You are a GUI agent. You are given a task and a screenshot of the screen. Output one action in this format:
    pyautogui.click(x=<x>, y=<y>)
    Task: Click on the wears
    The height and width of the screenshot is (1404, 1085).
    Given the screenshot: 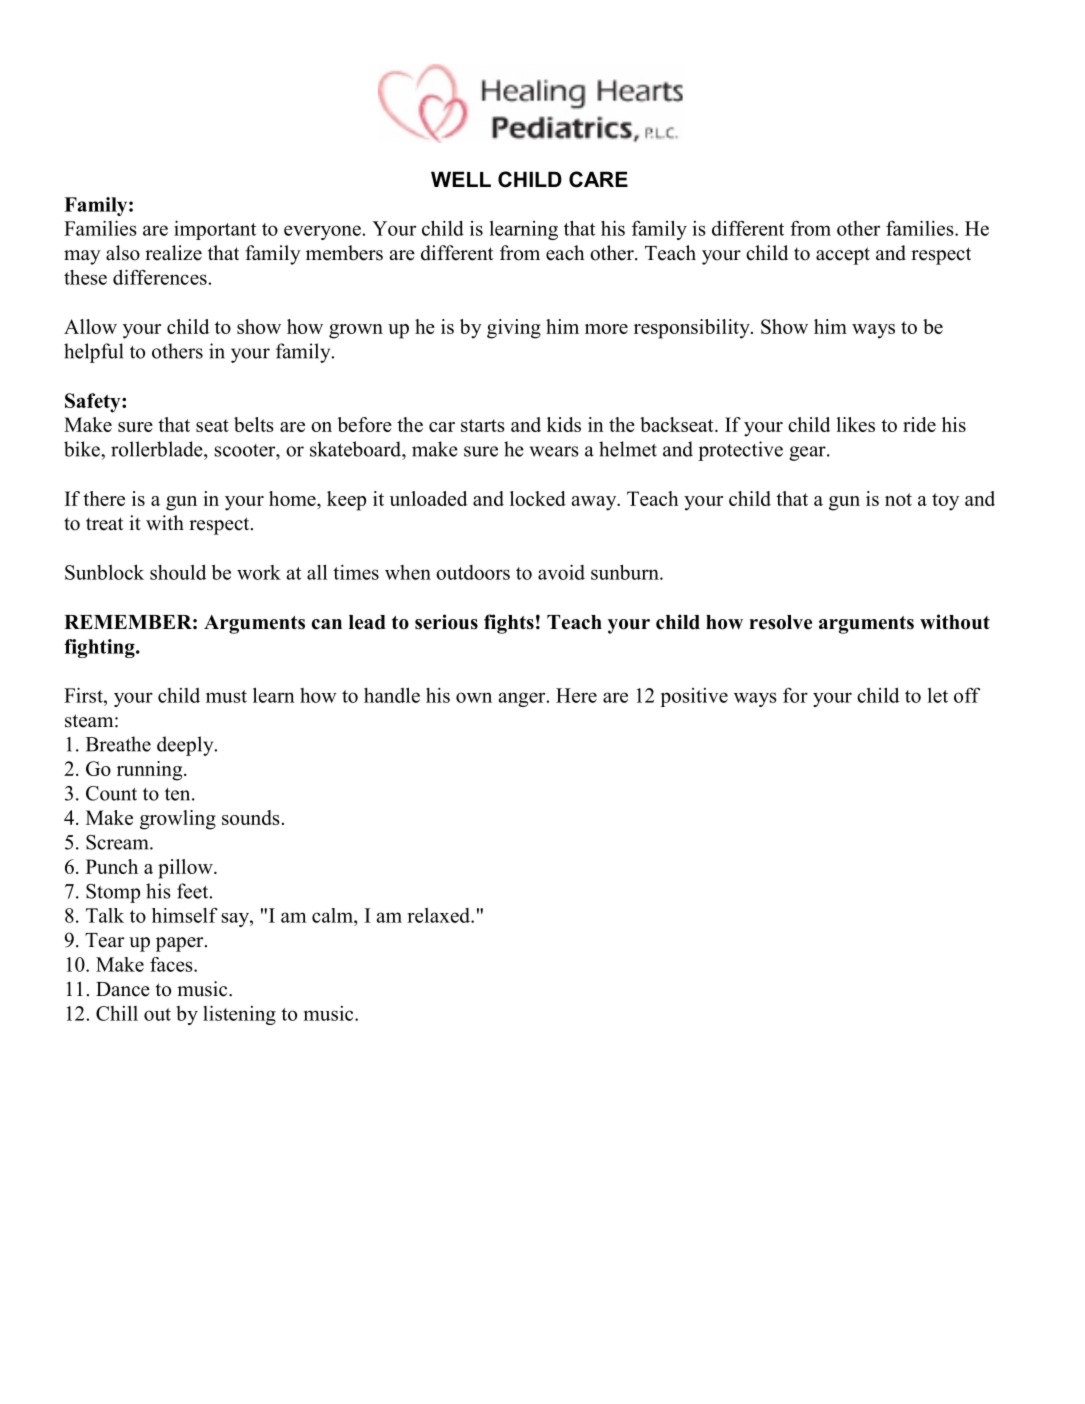 What is the action you would take?
    pyautogui.click(x=554, y=451)
